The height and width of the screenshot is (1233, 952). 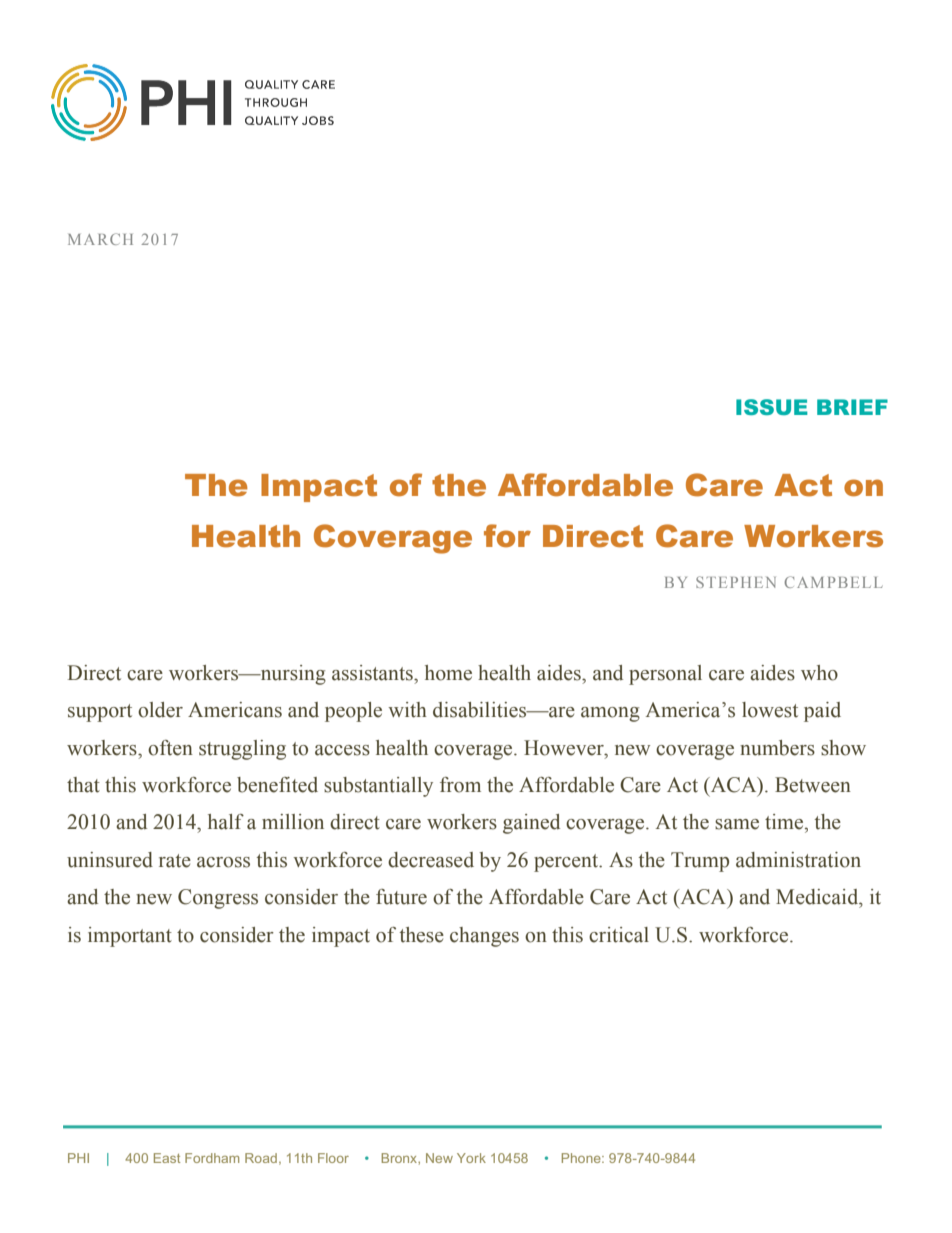 What do you see at coordinates (833, 582) in the screenshot?
I see `CAMPBELL` at bounding box center [833, 582].
